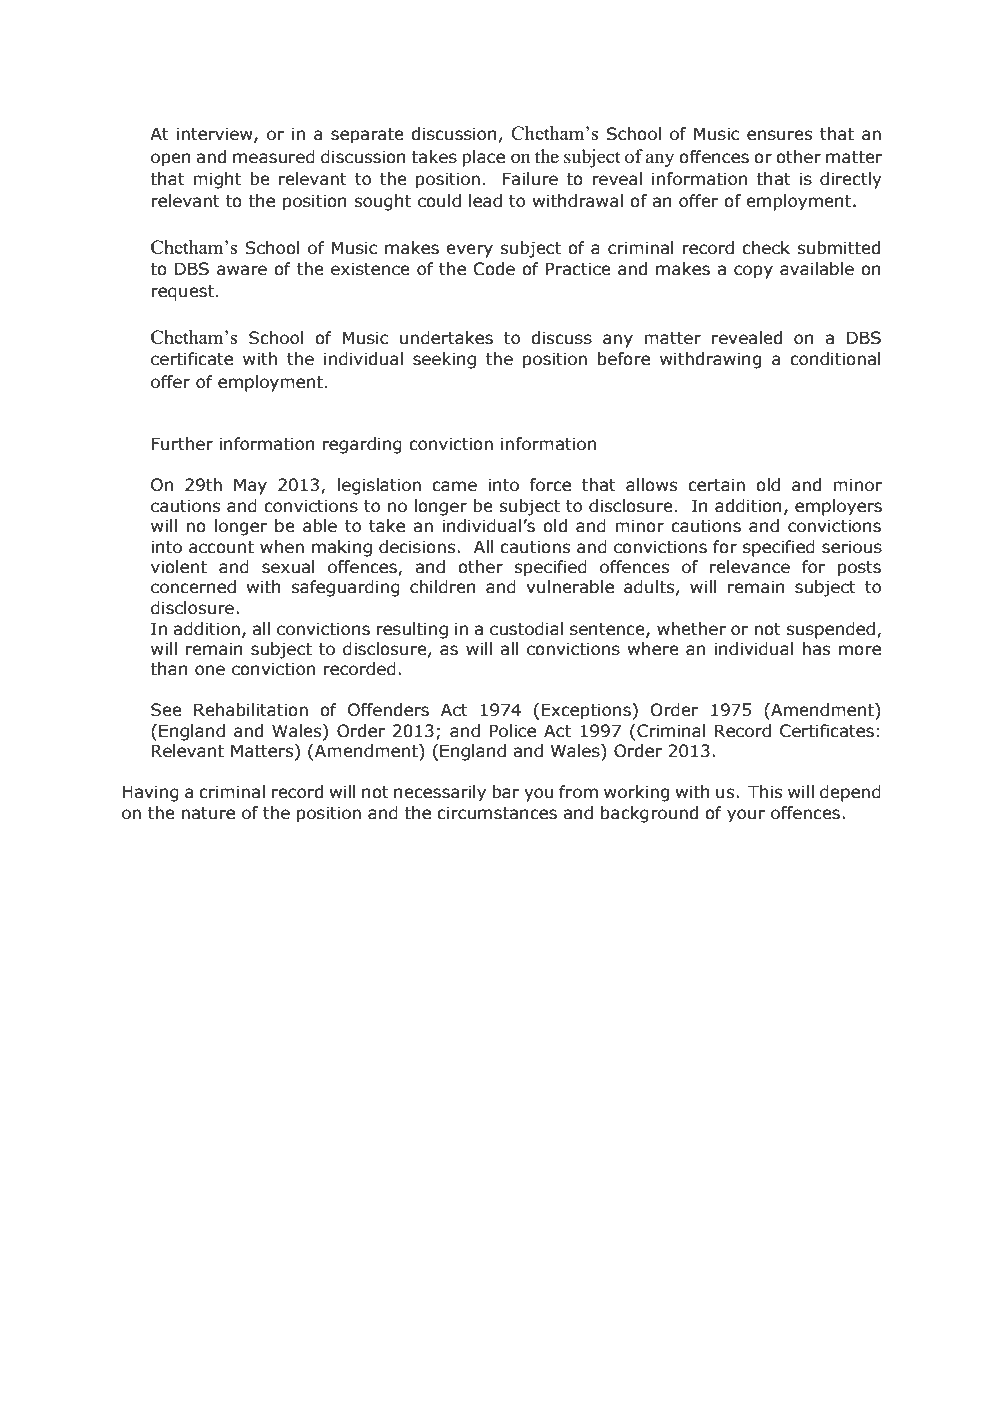  What do you see at coordinates (208, 813) in the screenshot?
I see `nature` at bounding box center [208, 813].
